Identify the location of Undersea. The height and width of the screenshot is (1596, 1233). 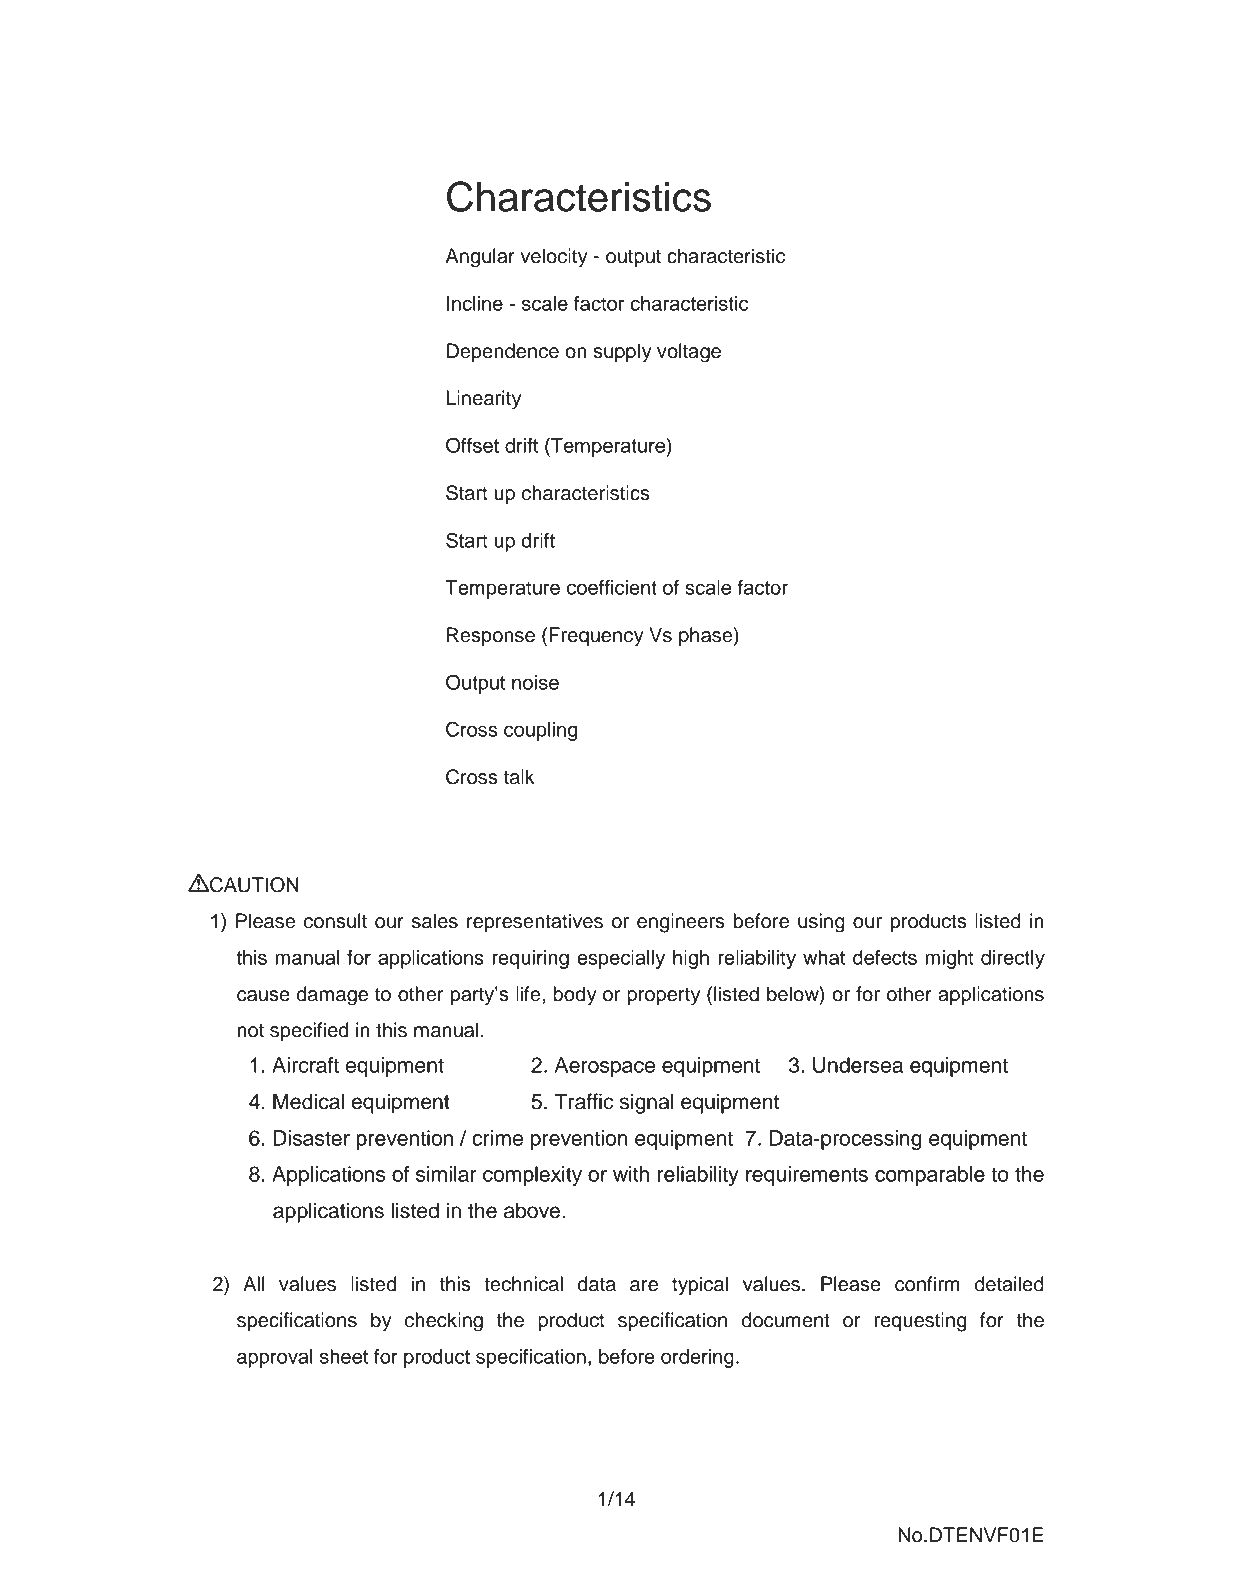
(858, 1065).
